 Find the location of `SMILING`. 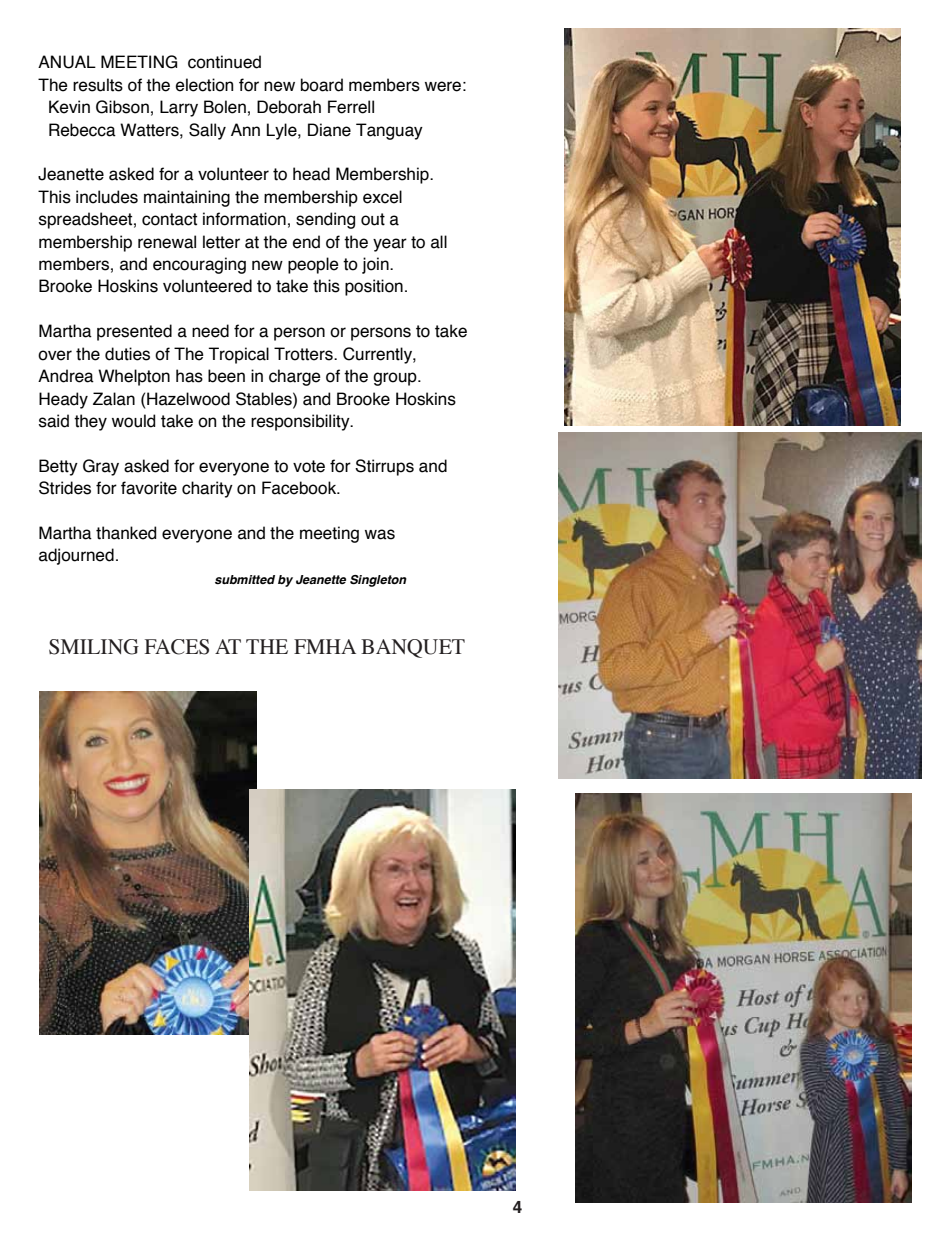

SMILING is located at coordinates (94, 647).
